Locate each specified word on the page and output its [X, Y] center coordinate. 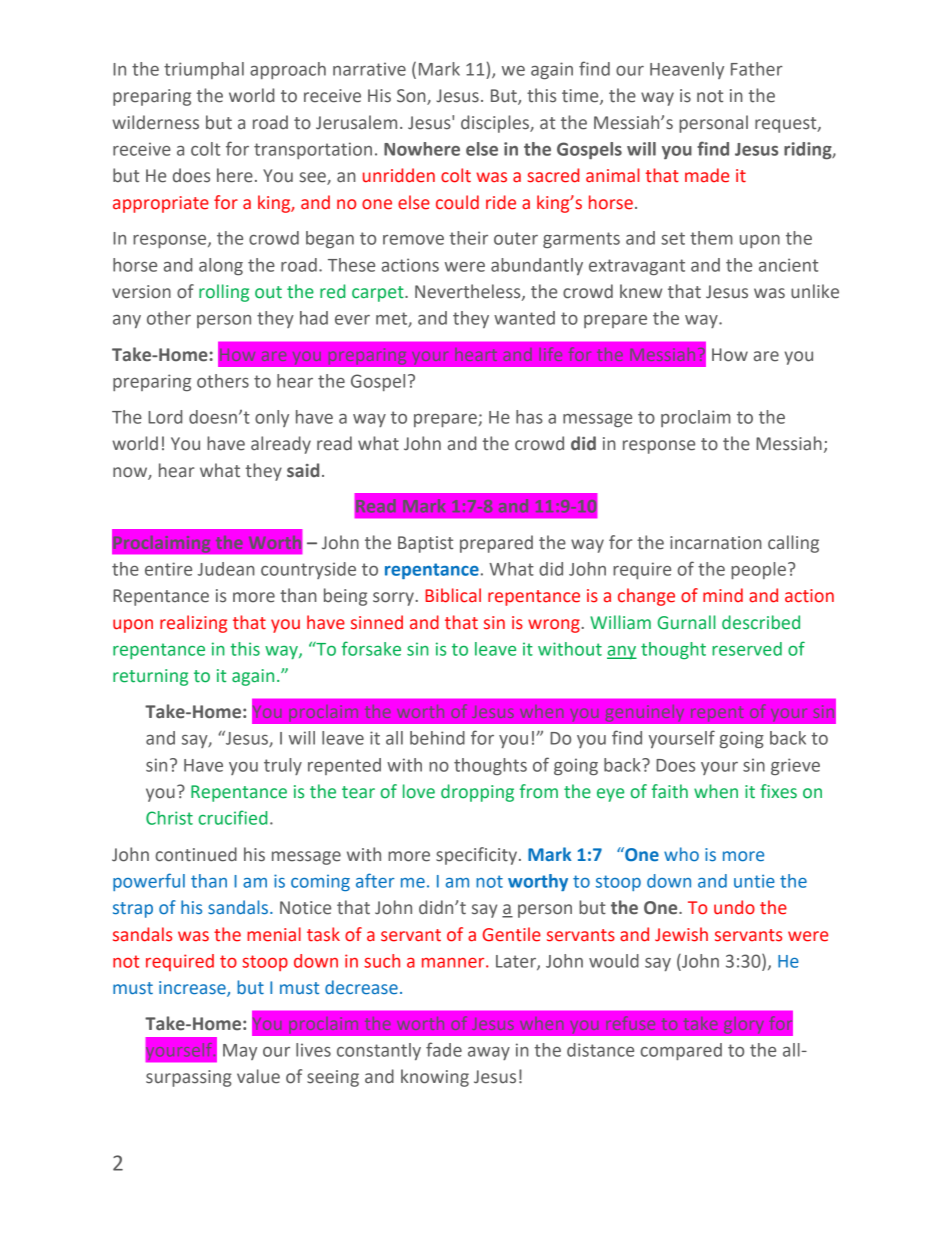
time [581, 97]
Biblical [453, 595]
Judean [226, 569]
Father [757, 69]
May [240, 1052]
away [489, 1053]
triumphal [204, 70]
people [758, 570]
